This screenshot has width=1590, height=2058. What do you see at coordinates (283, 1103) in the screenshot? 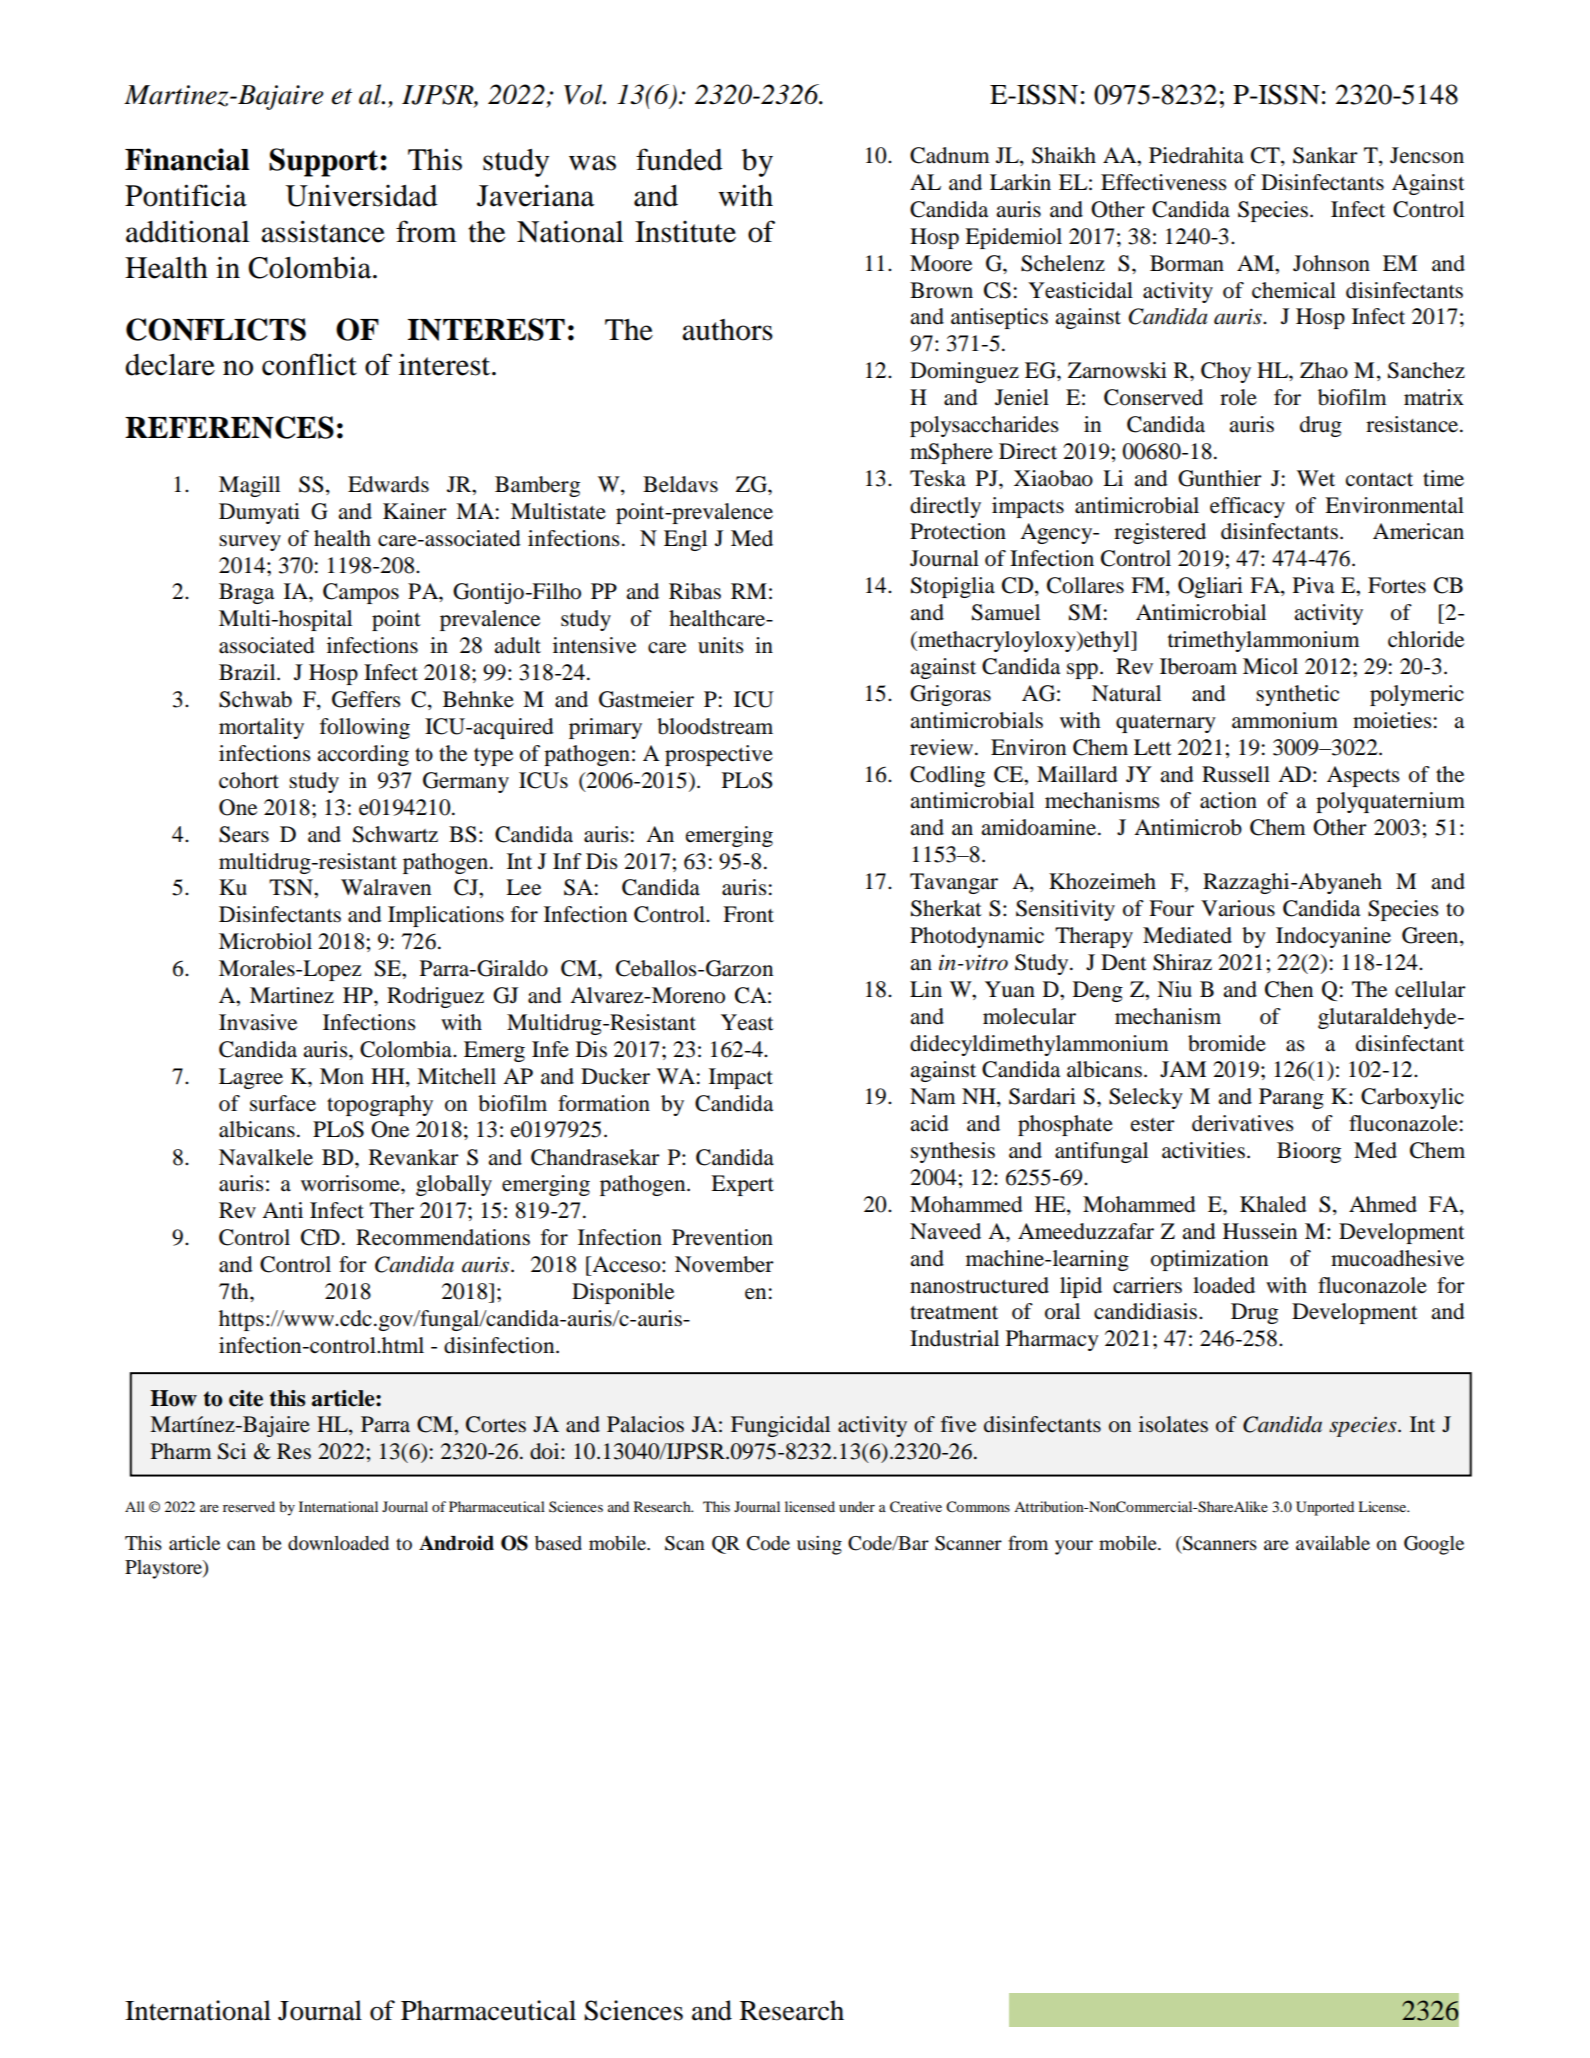
I see `surface` at bounding box center [283, 1103].
